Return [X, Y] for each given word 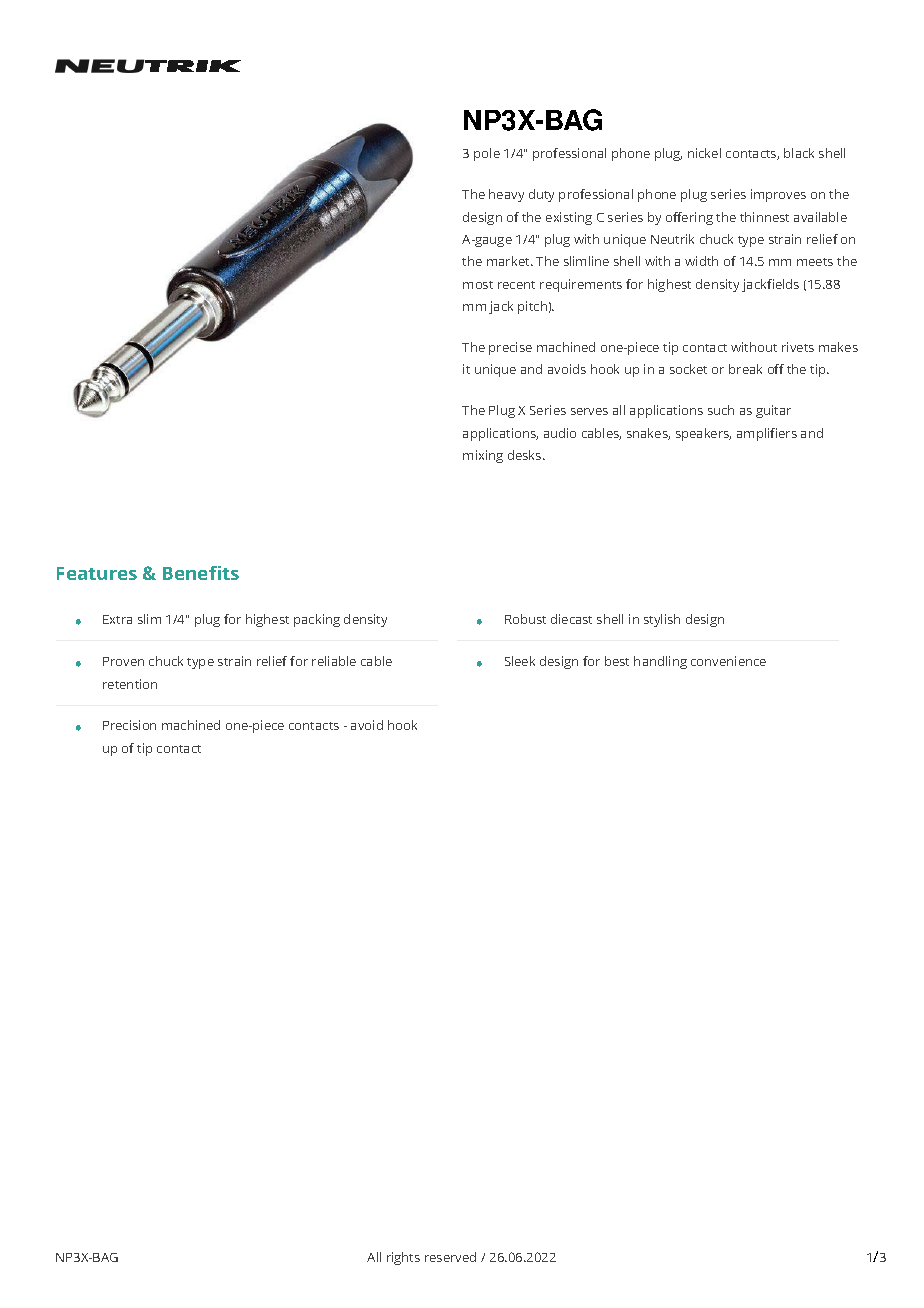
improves [778, 195]
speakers [703, 434]
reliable [334, 661]
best [617, 661]
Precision [129, 725]
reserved [450, 1257]
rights [403, 1258]
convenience [728, 661]
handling [660, 662]
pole [487, 154]
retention [130, 684]
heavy [506, 195]
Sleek [520, 661]
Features [97, 573]
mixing [483, 456]
